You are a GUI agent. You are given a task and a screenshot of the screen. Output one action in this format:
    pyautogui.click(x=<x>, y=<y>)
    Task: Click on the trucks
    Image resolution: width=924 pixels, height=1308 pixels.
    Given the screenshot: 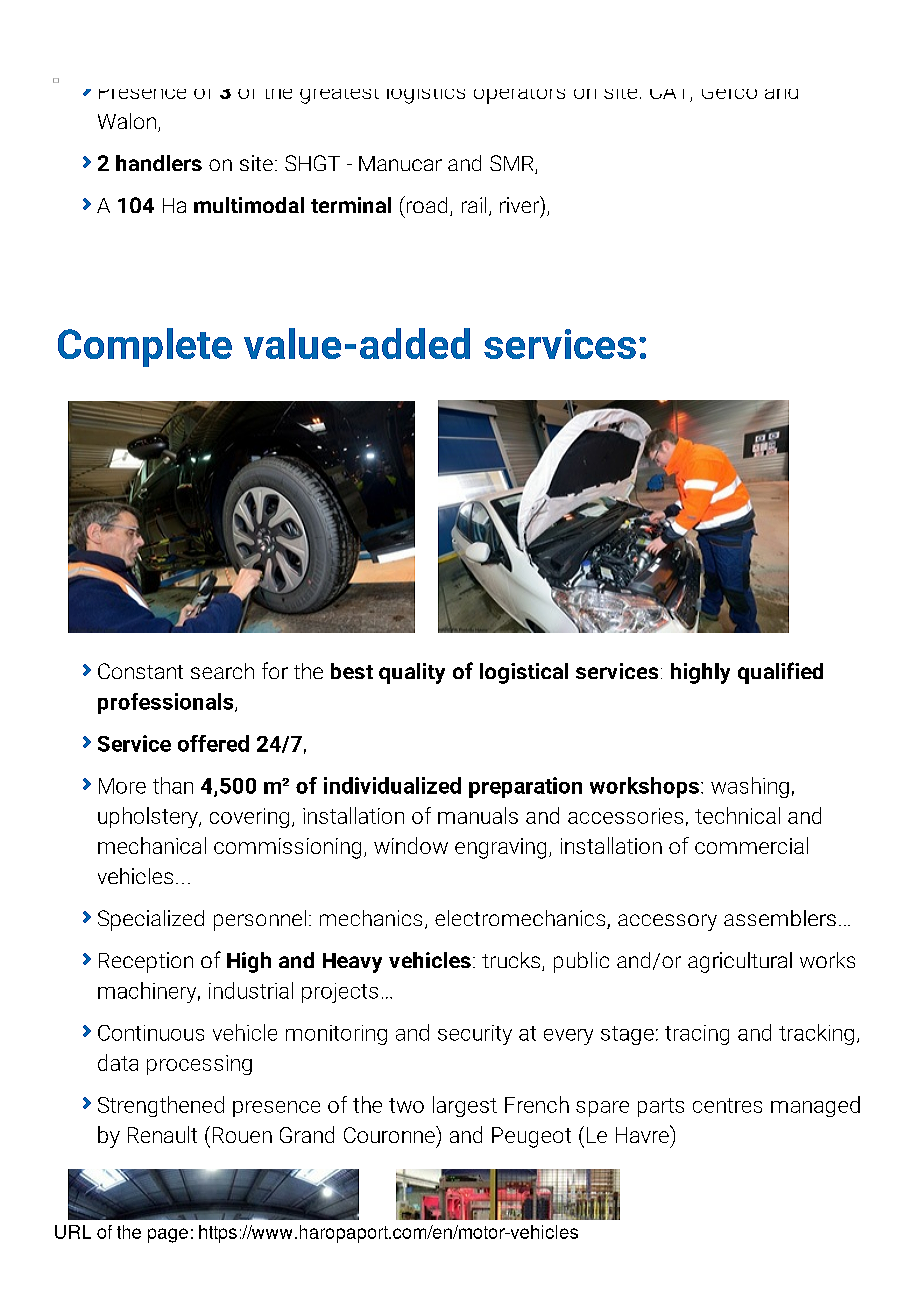 What is the action you would take?
    pyautogui.click(x=511, y=960)
